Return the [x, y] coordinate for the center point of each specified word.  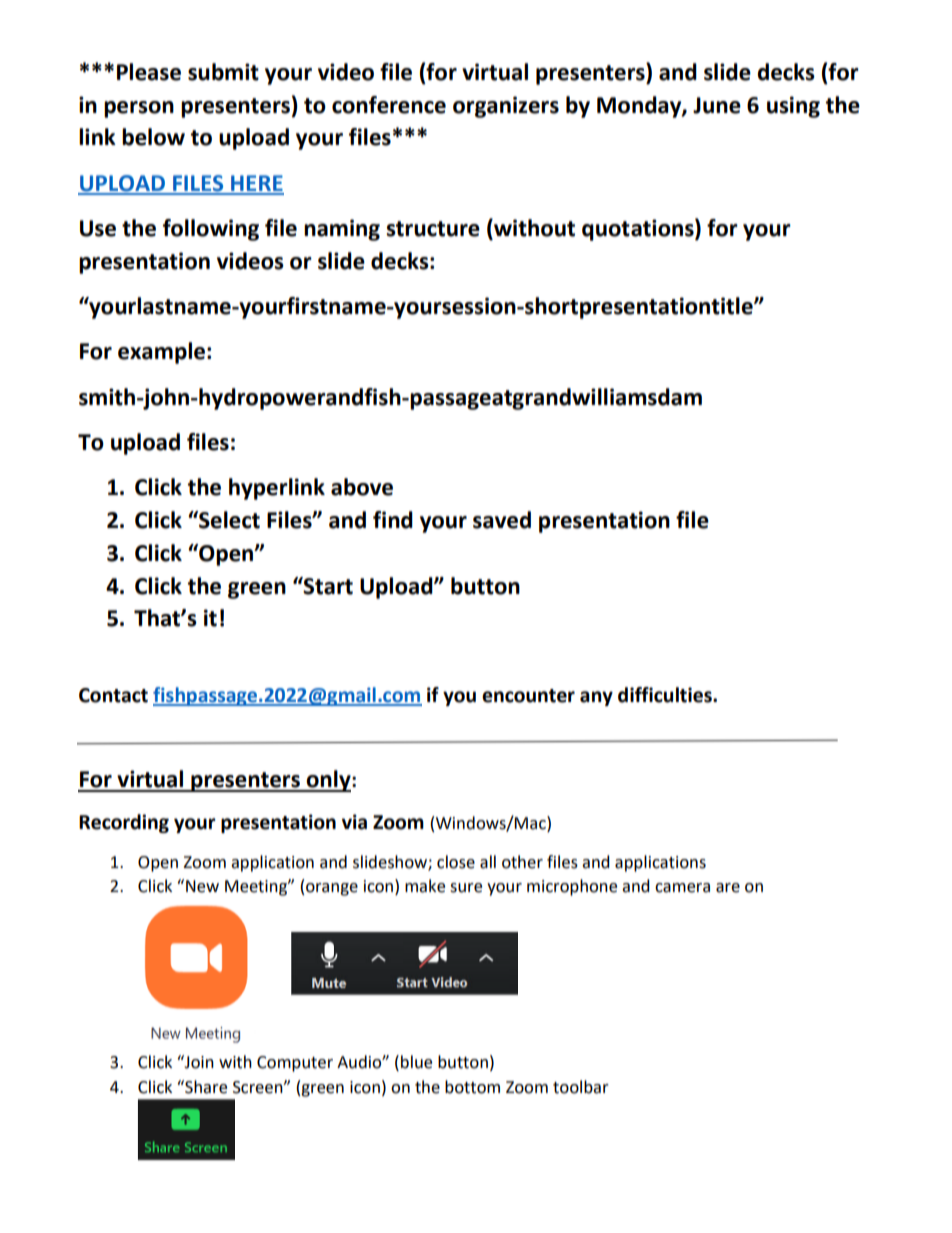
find [393, 520]
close [456, 862]
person [139, 109]
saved [502, 520]
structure [433, 229]
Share [205, 1087]
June [717, 105]
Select [228, 520]
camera [682, 888]
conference [389, 105]
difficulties [666, 695]
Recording [124, 823]
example [161, 353]
